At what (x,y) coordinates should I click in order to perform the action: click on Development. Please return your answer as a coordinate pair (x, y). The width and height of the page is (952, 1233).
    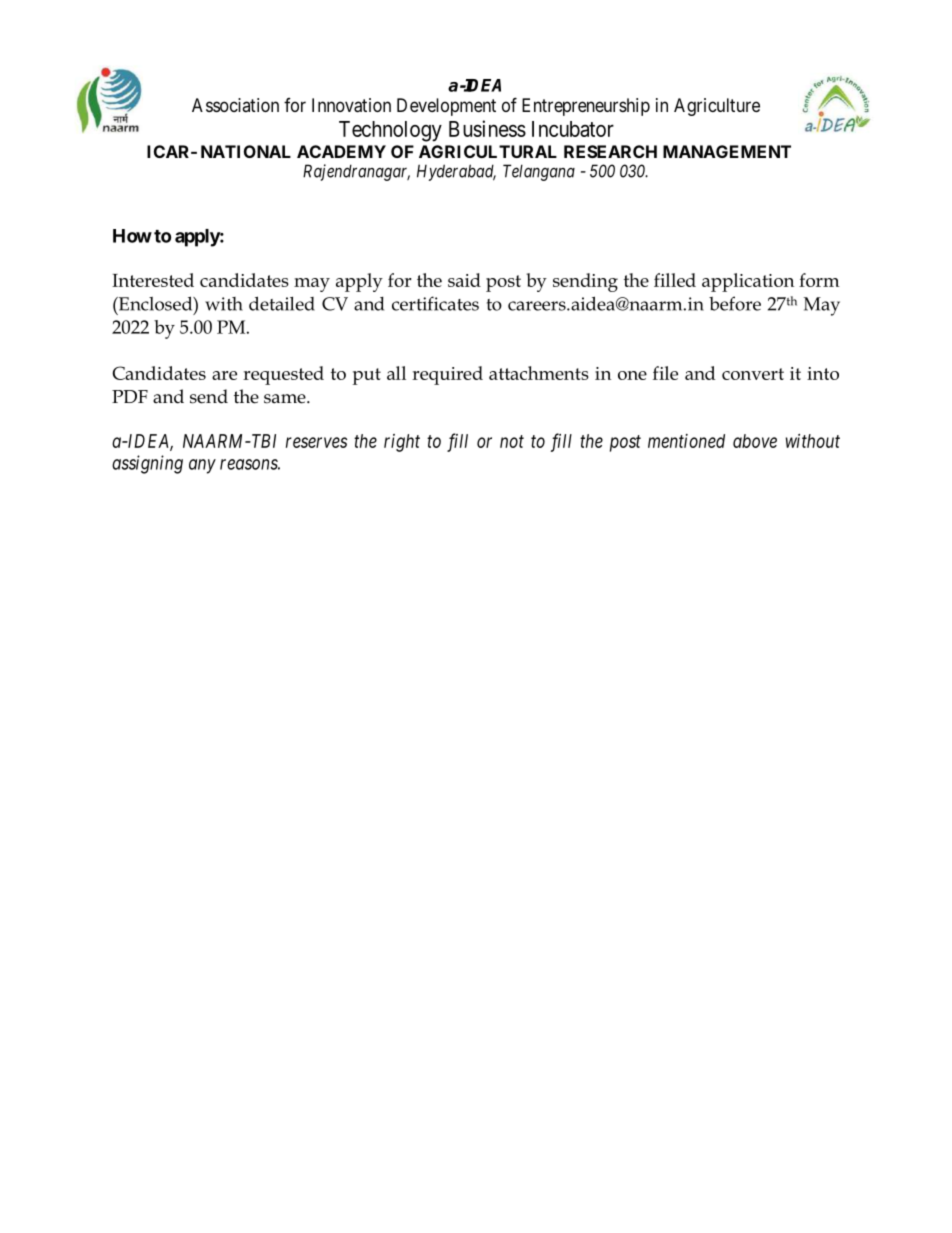
    Looking at the image, I should click on (446, 107).
